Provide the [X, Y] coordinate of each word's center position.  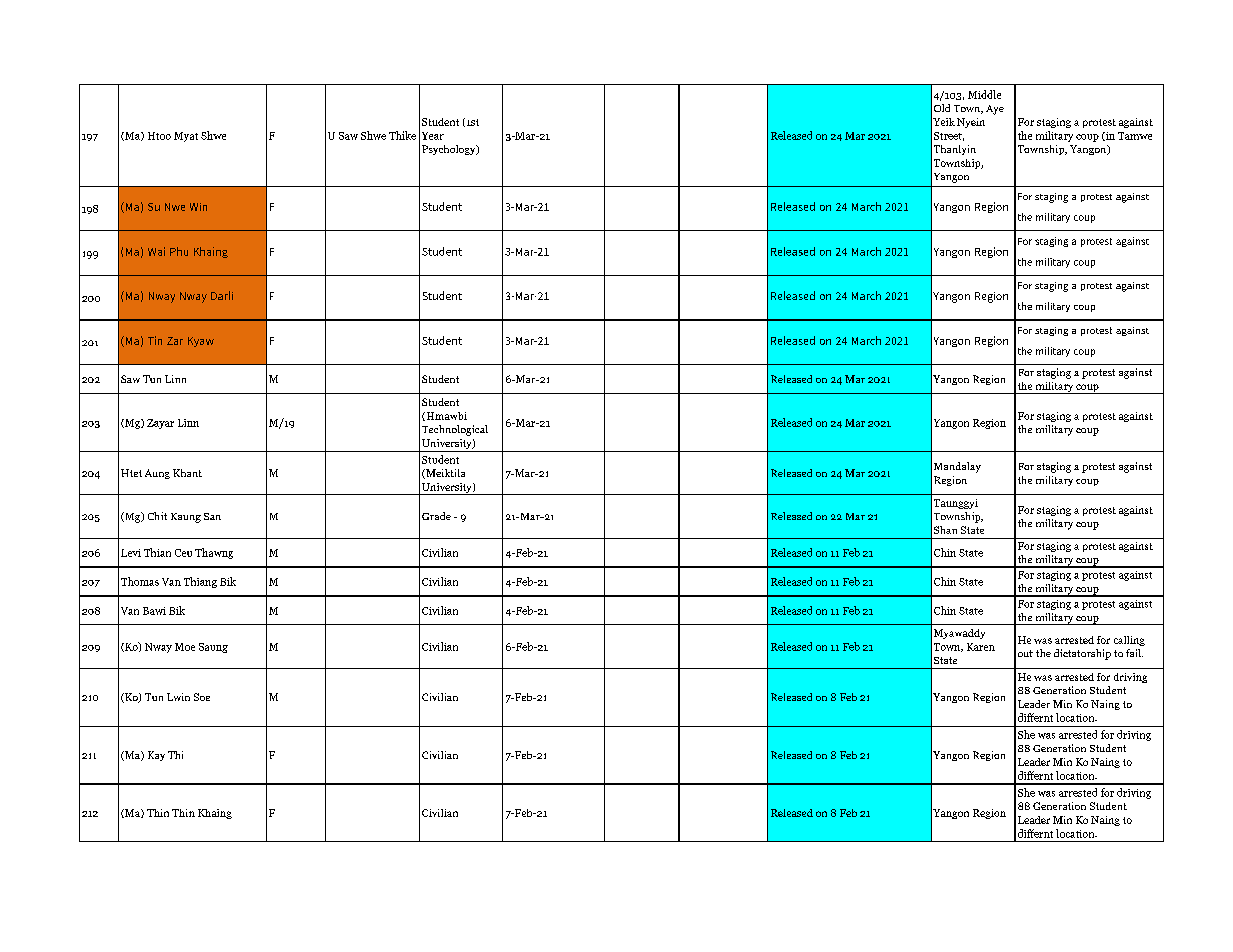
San [212, 516]
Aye [995, 110]
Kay [156, 756]
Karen [981, 647]
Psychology [450, 150]
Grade [436, 516]
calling [1129, 641]
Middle [984, 94]
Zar [175, 341]
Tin [155, 340]
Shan [945, 530]
